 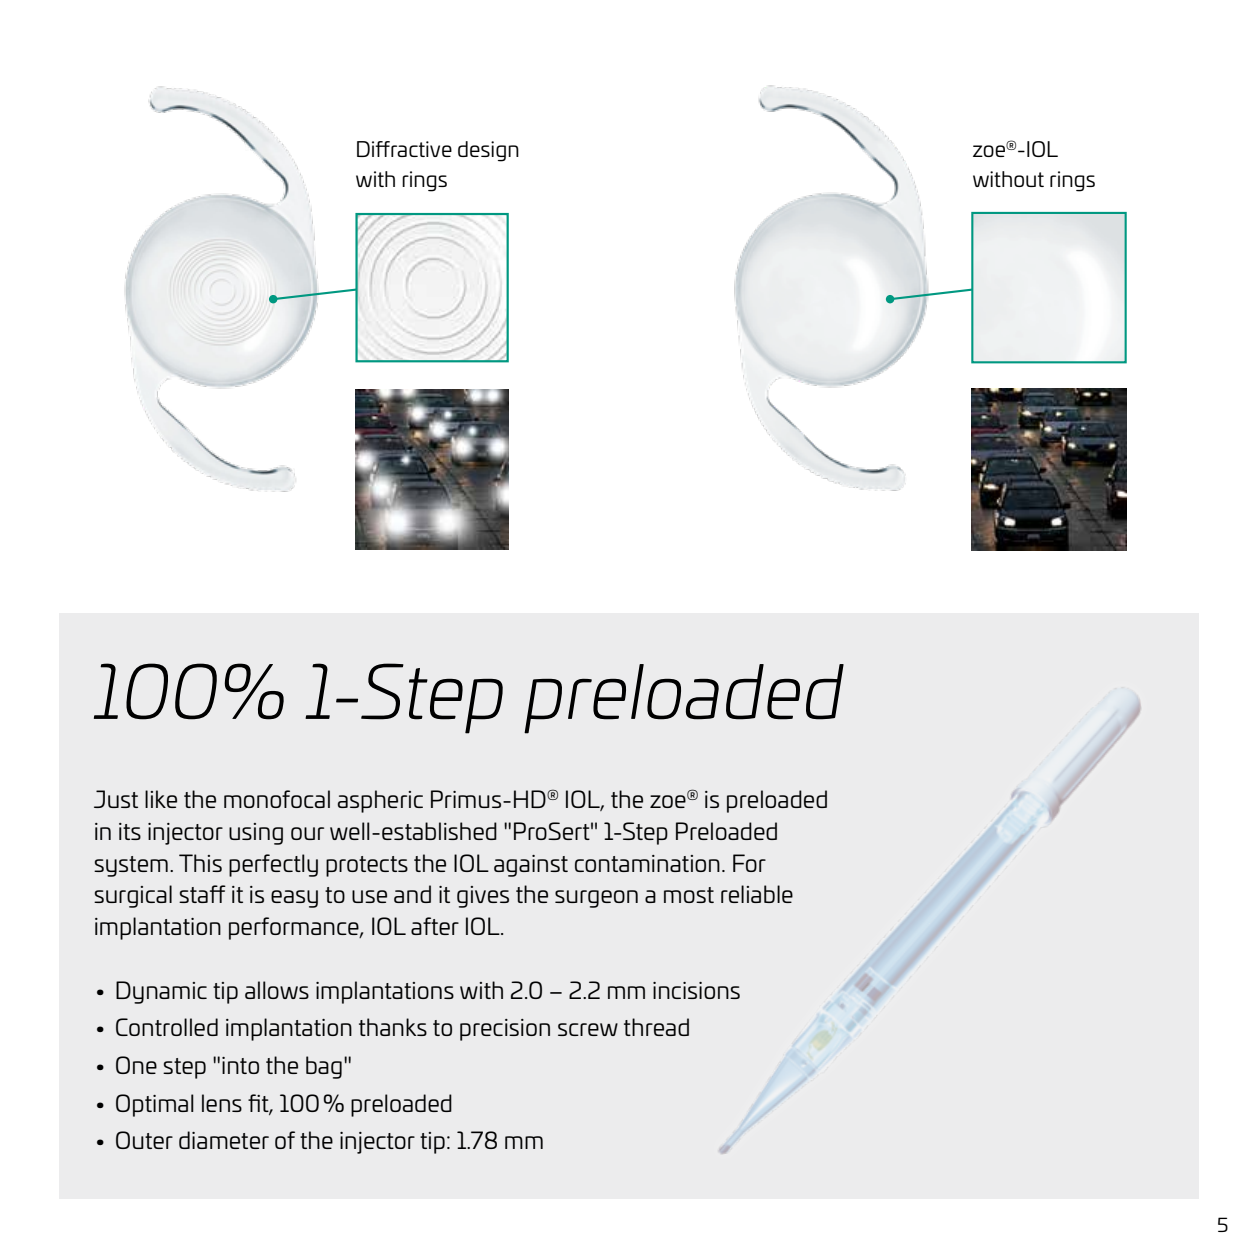 What do you see at coordinates (531, 866) in the screenshot?
I see `against` at bounding box center [531, 866].
